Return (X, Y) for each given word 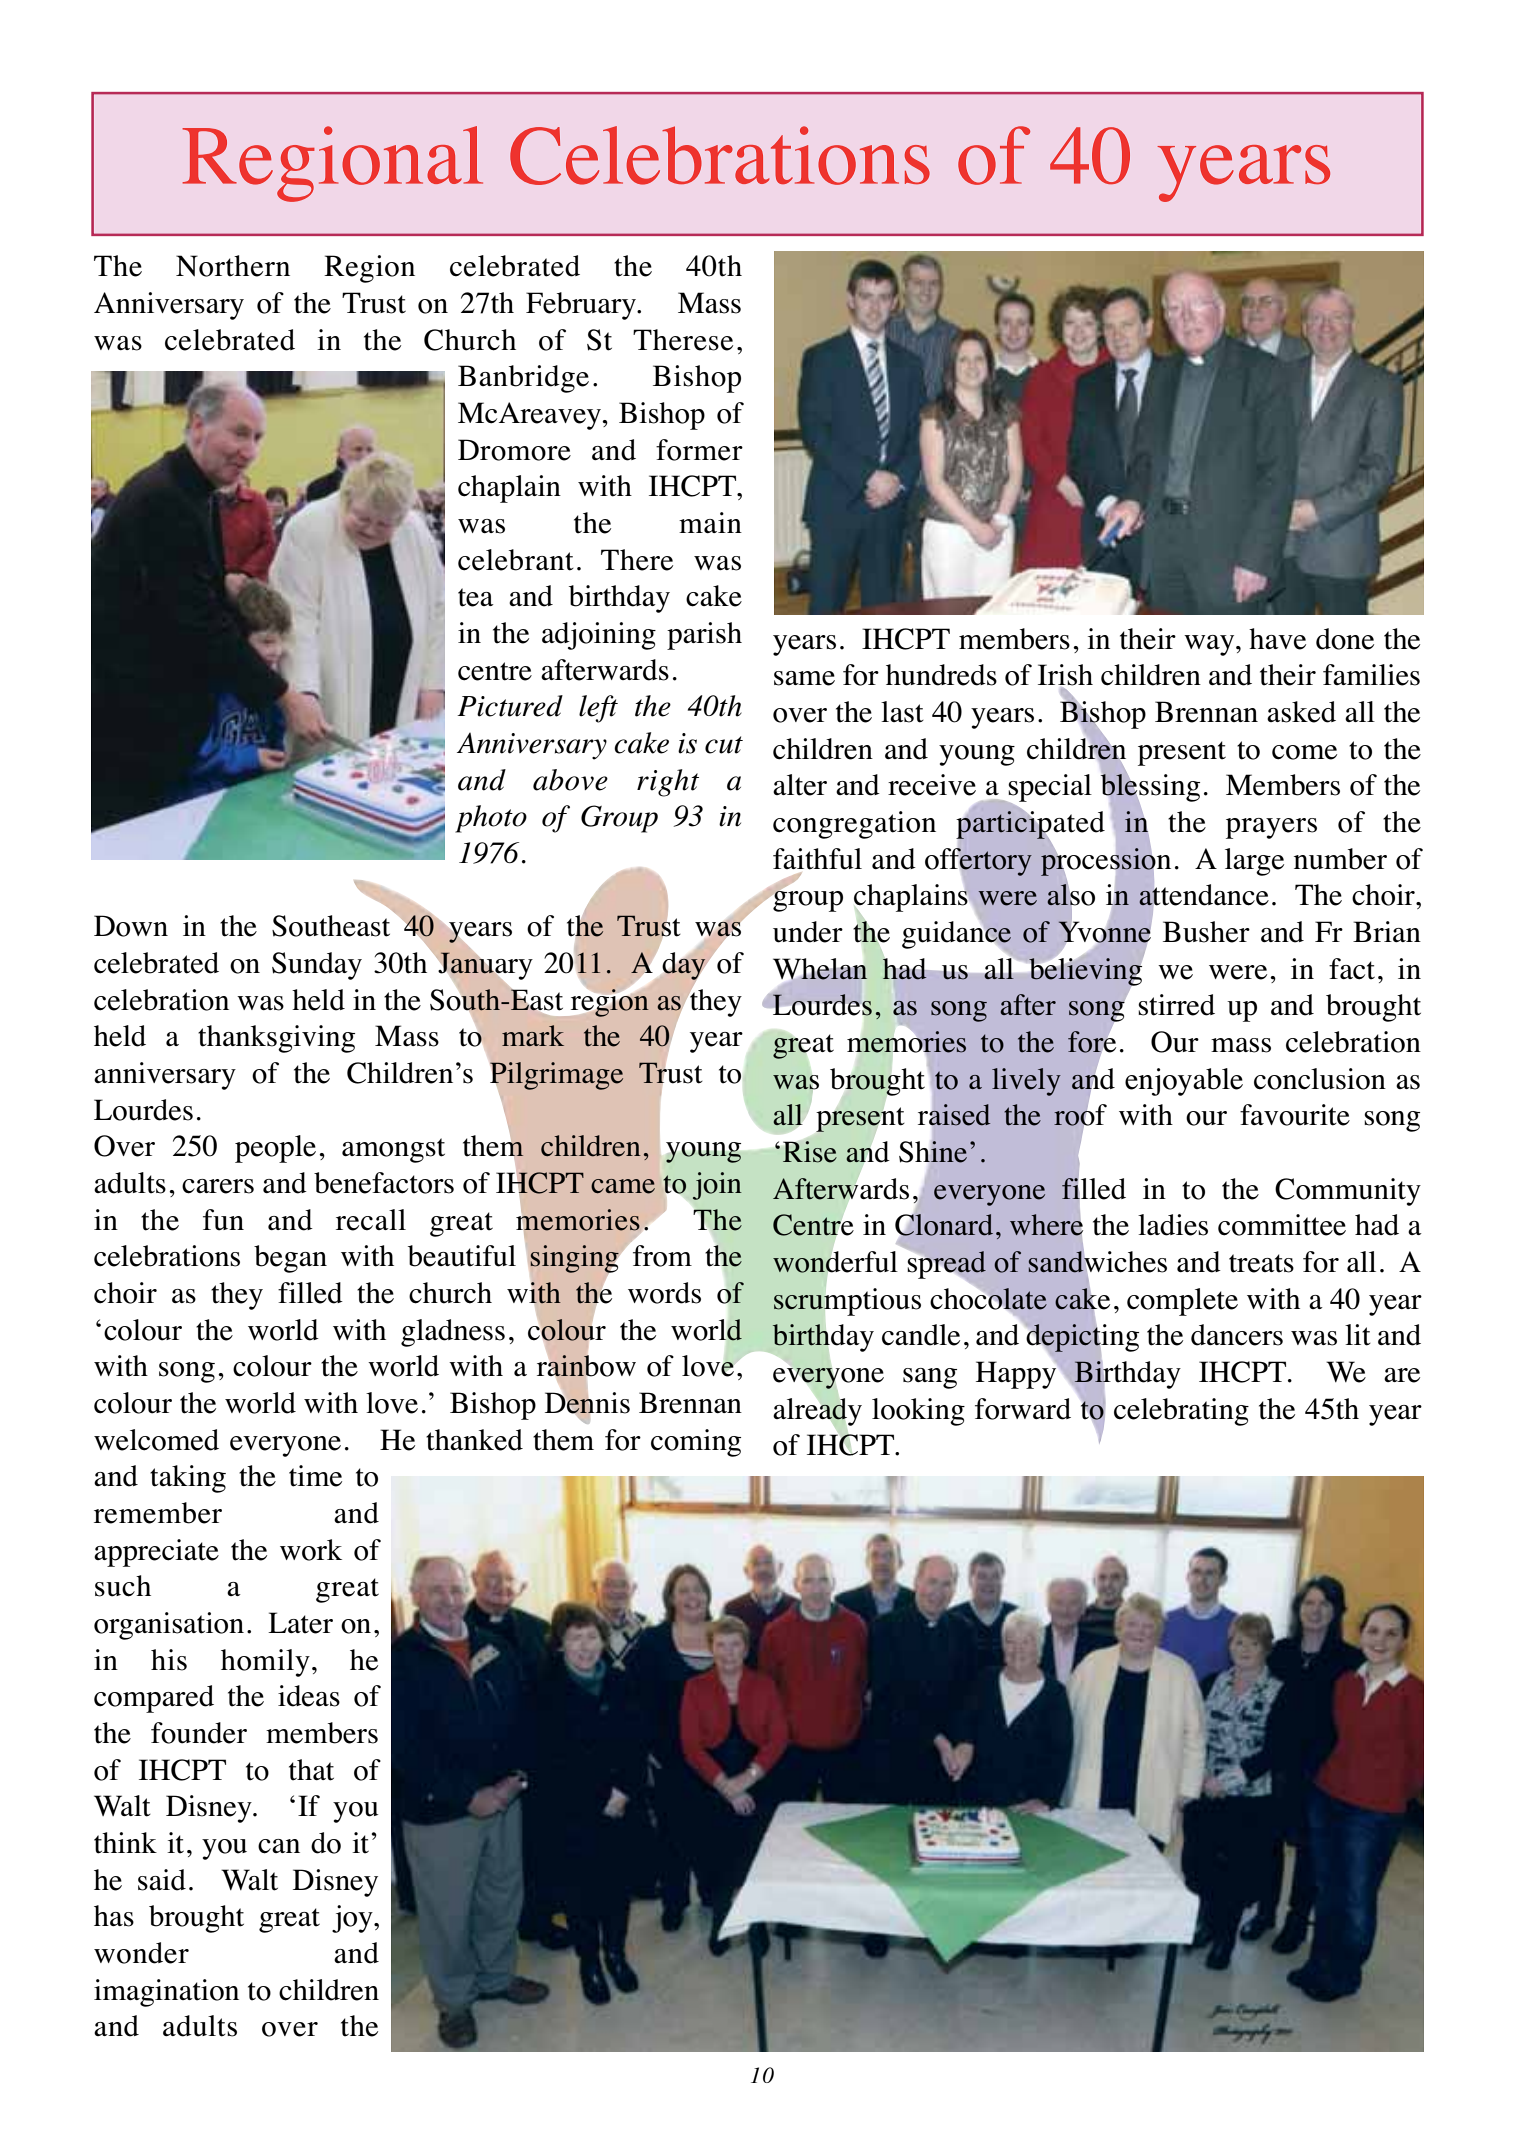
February (582, 306)
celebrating (1181, 1412)
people (275, 1149)
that (311, 1770)
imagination (166, 1993)
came (623, 1186)
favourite (1295, 1115)
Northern (233, 266)
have (1277, 639)
